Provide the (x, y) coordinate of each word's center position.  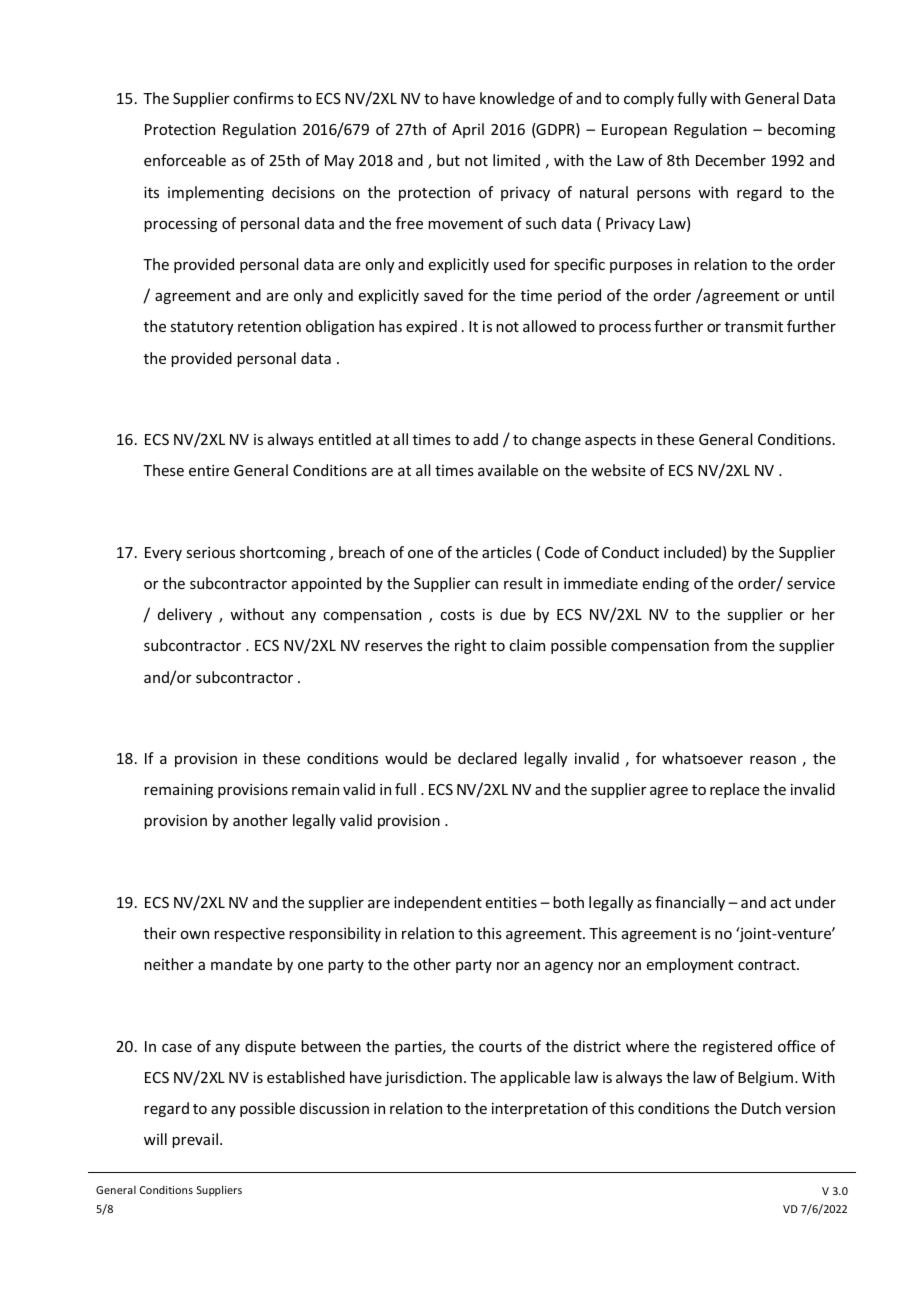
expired (431, 327)
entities (511, 902)
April (468, 130)
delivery (185, 615)
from (730, 645)
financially (690, 903)
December (731, 160)
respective (249, 935)
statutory (202, 328)
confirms (263, 98)
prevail (195, 1140)
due (513, 614)
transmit (754, 326)
